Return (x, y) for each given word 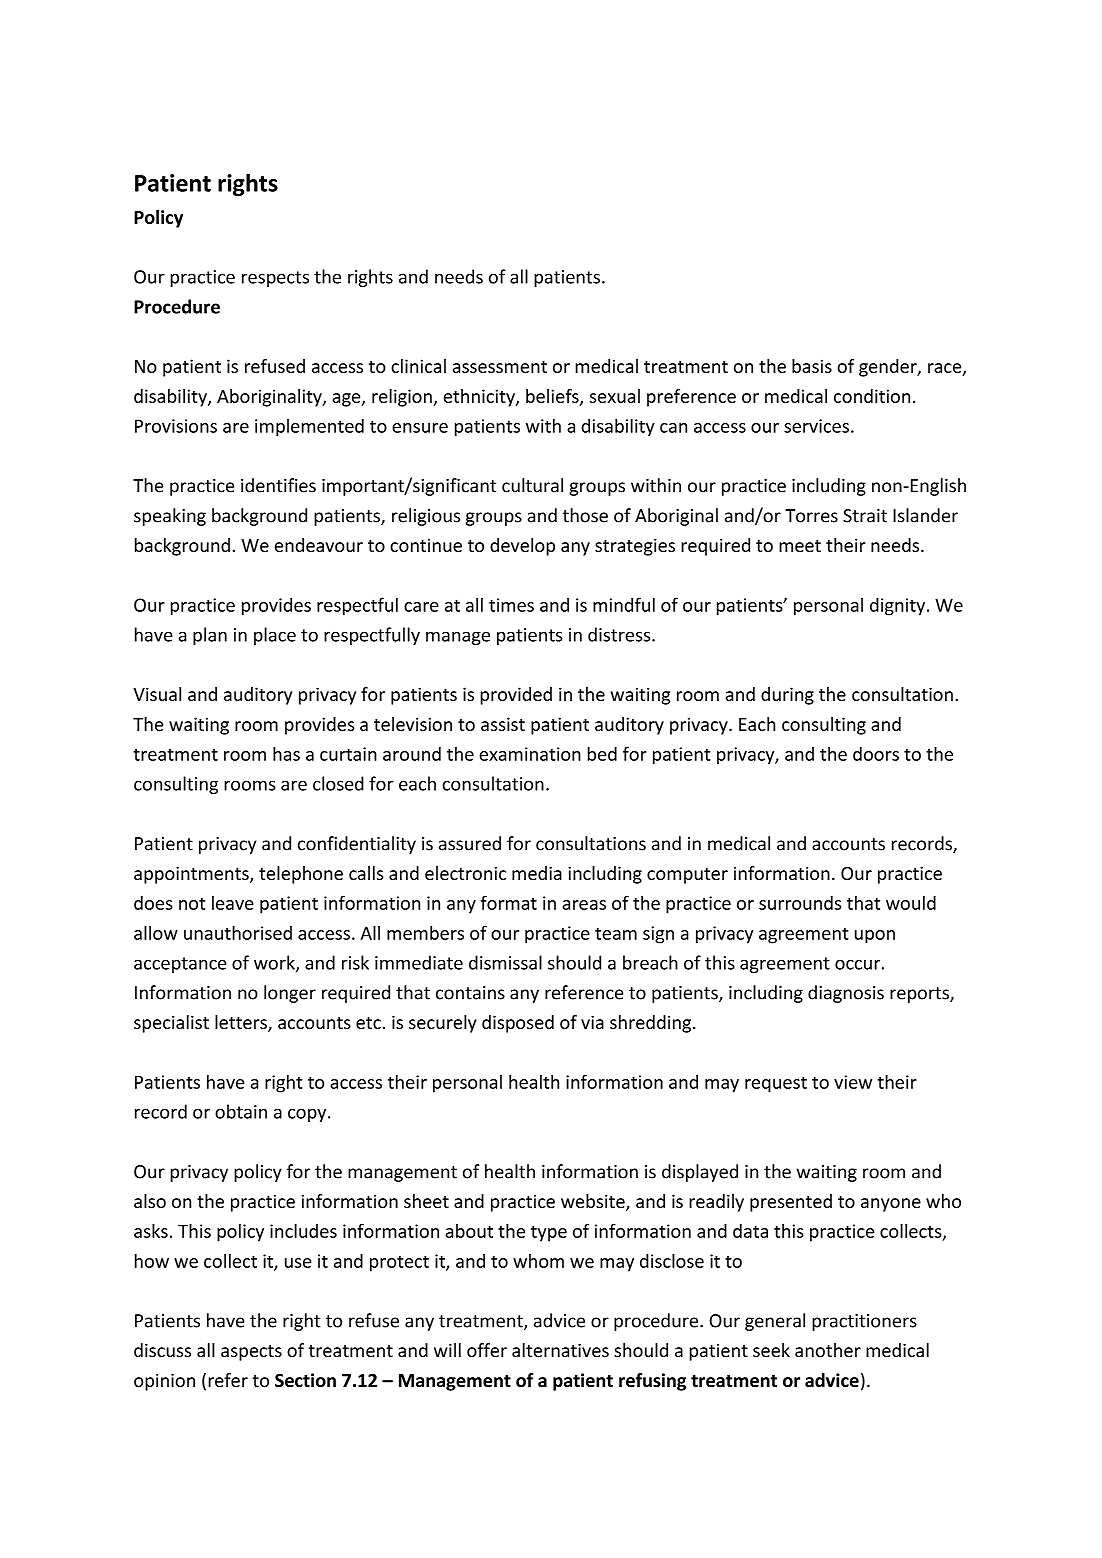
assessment (499, 367)
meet (800, 546)
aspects (251, 1353)
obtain (241, 1111)
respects (275, 279)
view (853, 1082)
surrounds (800, 903)
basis (812, 366)
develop (522, 547)
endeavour (319, 545)
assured (470, 843)
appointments (192, 875)
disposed (518, 1024)
